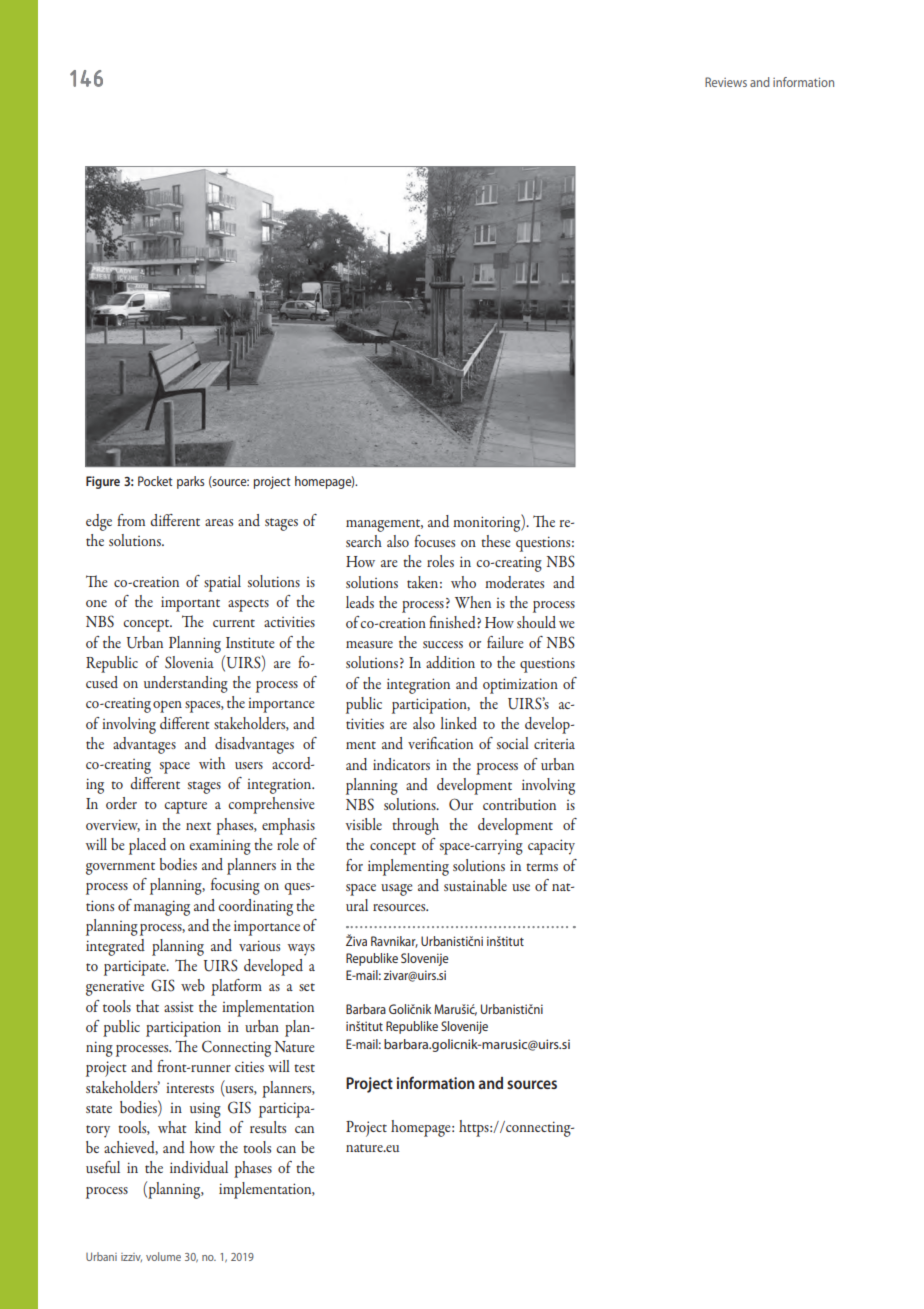  What do you see at coordinates (190, 482) in the screenshot?
I see `parks` at bounding box center [190, 482].
